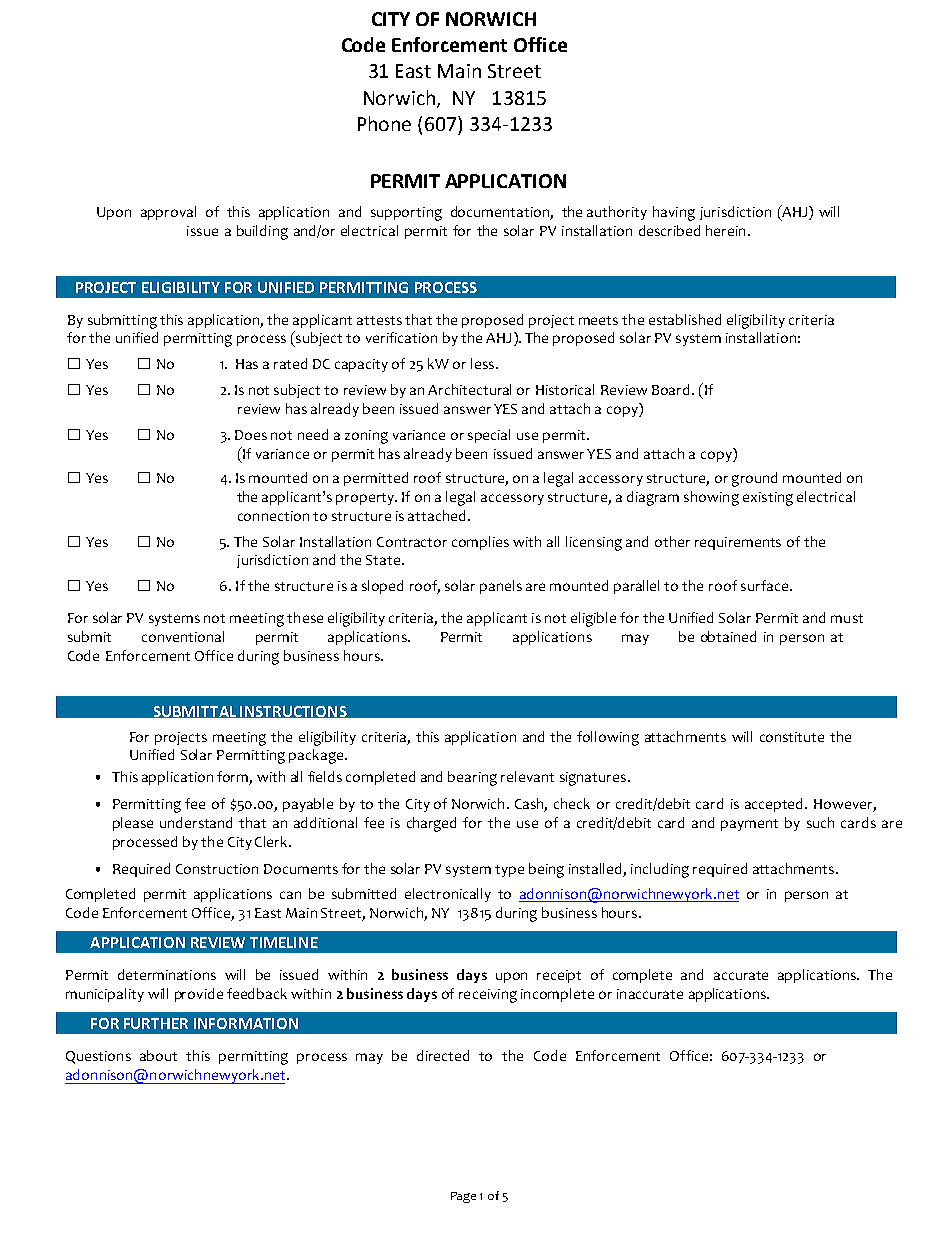 This page has width=952, height=1233. I want to click on connection, so click(273, 516).
